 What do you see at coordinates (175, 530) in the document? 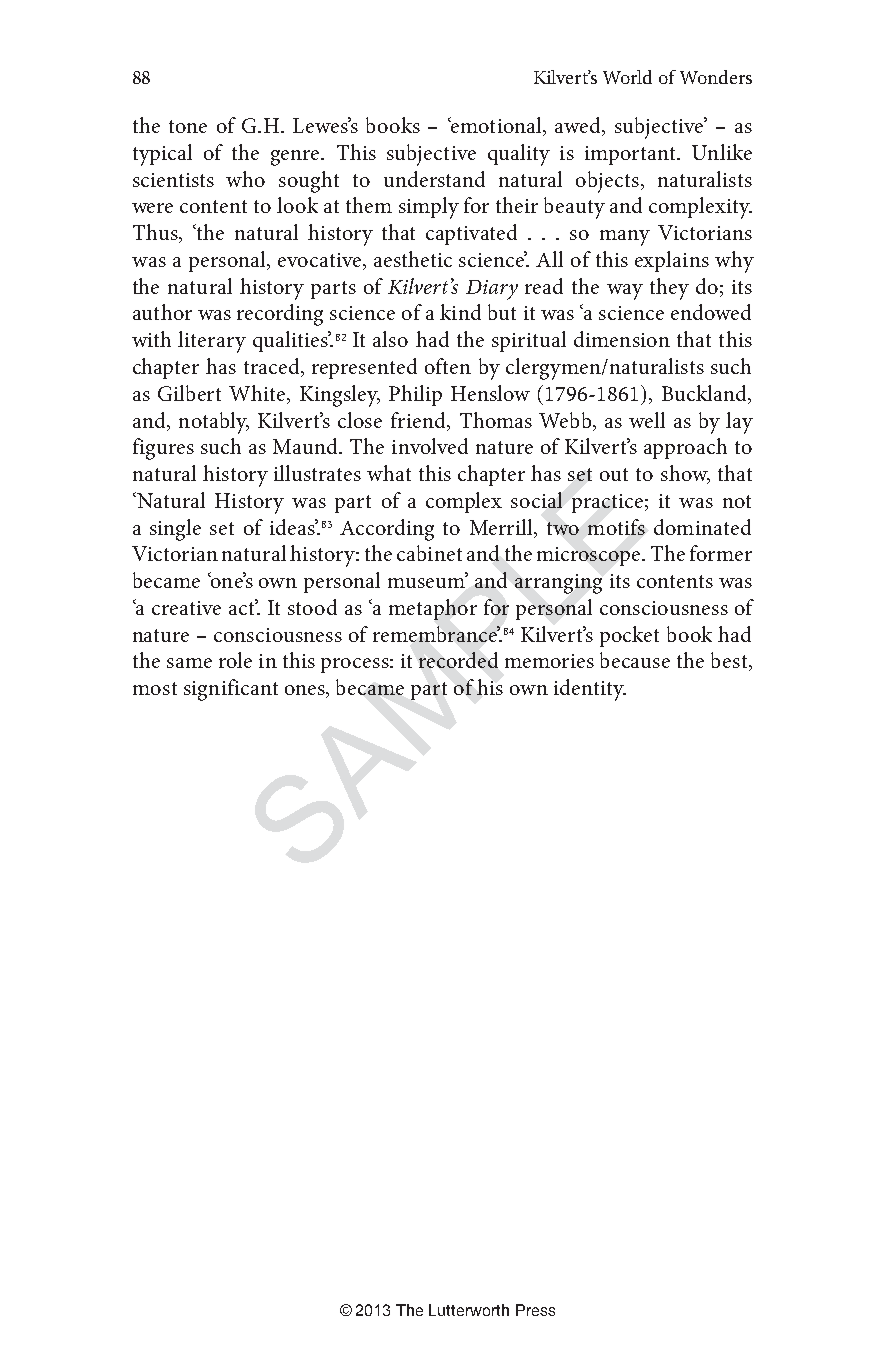
I see `single` at bounding box center [175, 530].
